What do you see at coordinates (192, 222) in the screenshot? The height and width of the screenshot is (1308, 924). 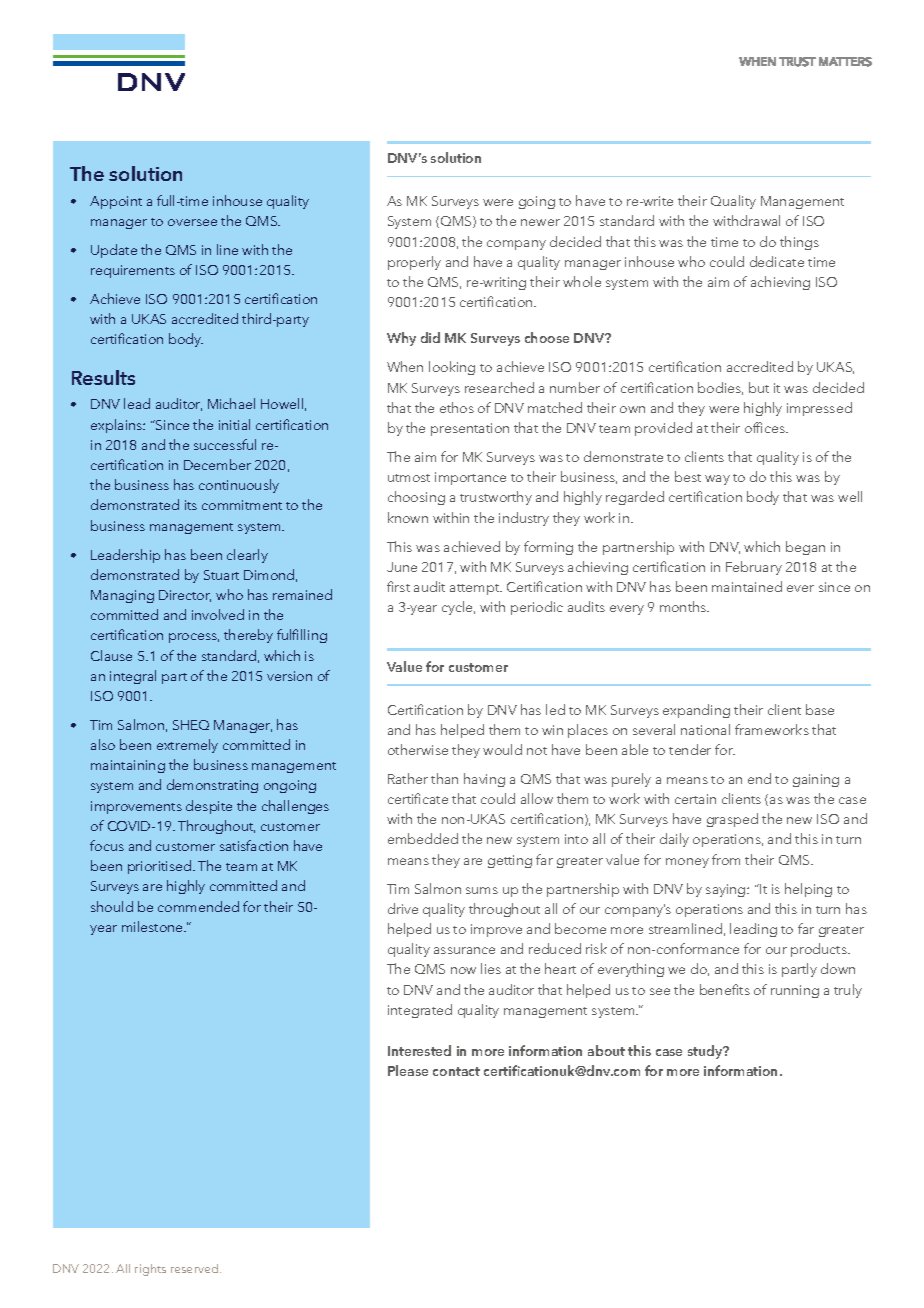 I see `oversee` at bounding box center [192, 222].
